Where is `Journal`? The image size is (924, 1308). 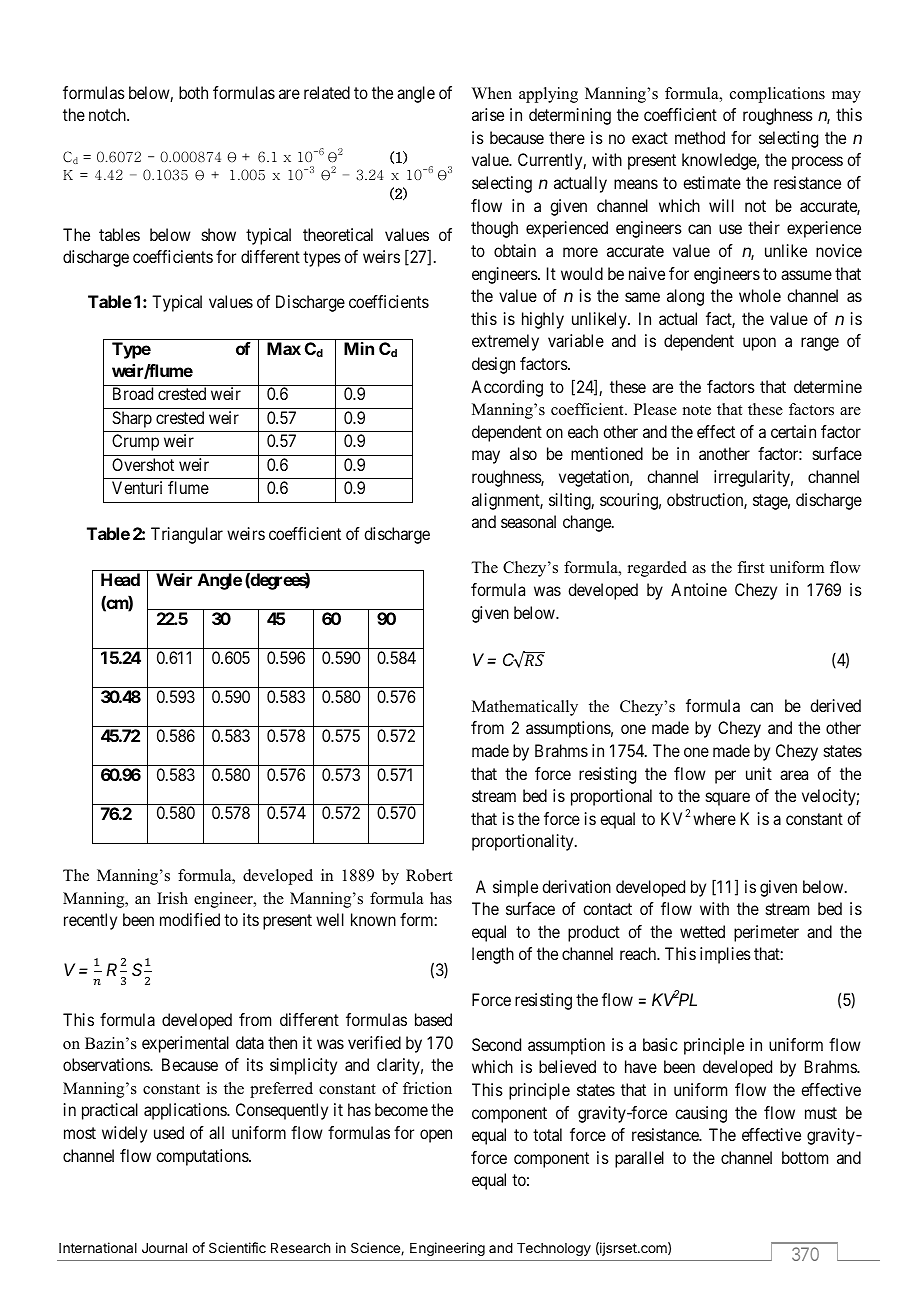 Journal is located at coordinates (164, 1248).
